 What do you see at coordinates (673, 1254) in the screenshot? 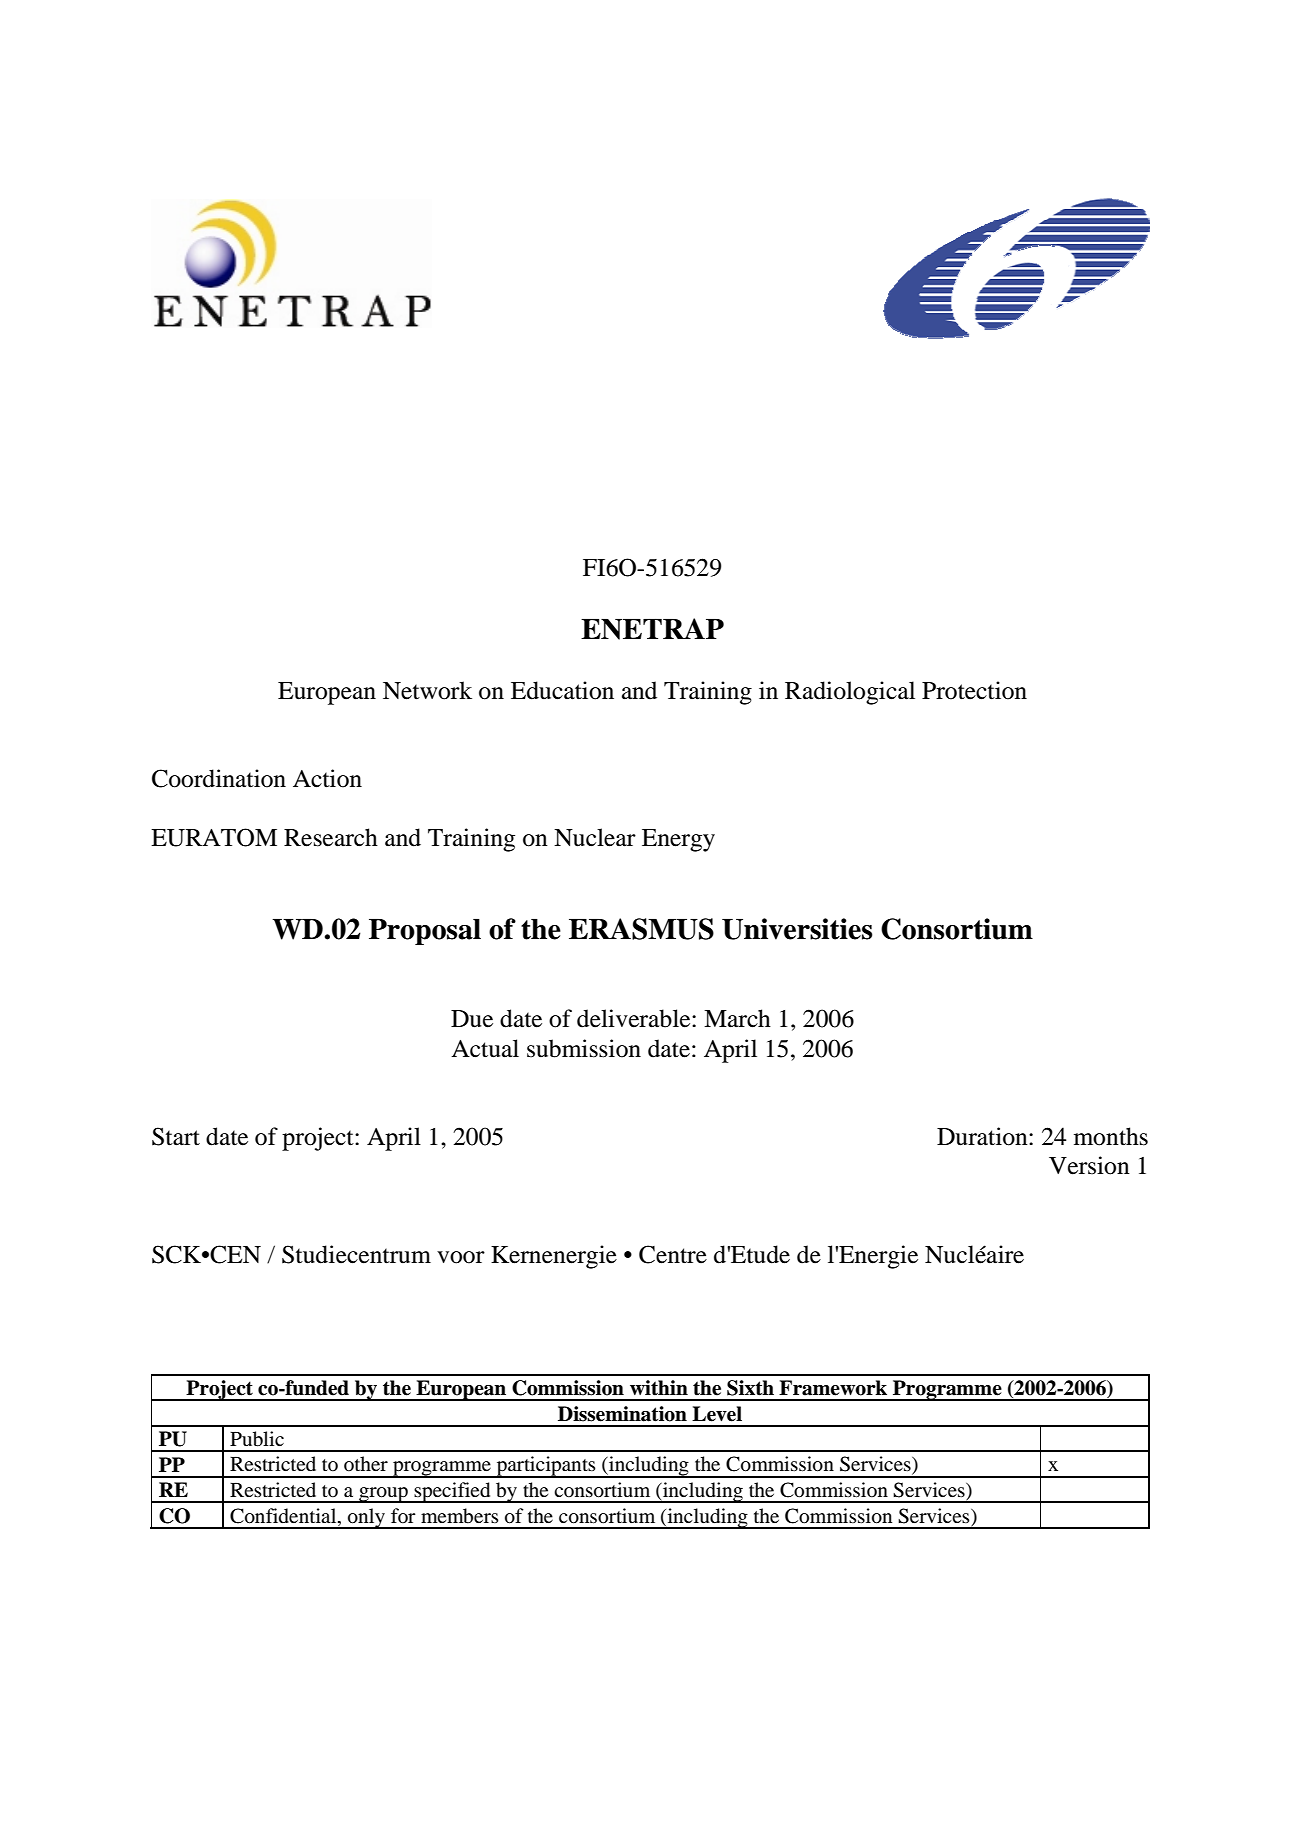
I see `Centre` at bounding box center [673, 1254].
